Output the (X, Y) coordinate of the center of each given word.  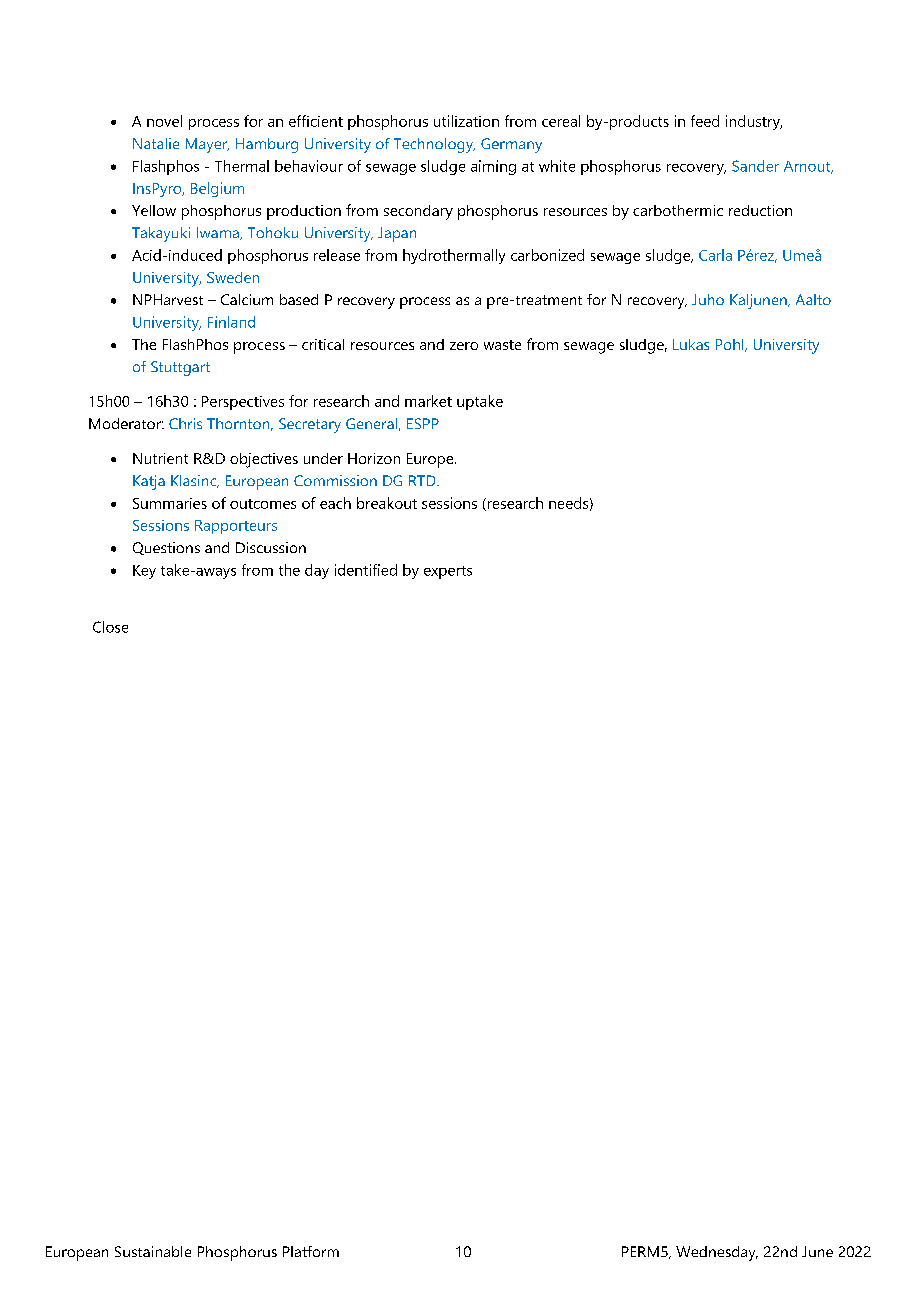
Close (110, 627)
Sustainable (153, 1251)
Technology (434, 145)
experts (448, 572)
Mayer (207, 145)
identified (366, 570)
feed (705, 121)
